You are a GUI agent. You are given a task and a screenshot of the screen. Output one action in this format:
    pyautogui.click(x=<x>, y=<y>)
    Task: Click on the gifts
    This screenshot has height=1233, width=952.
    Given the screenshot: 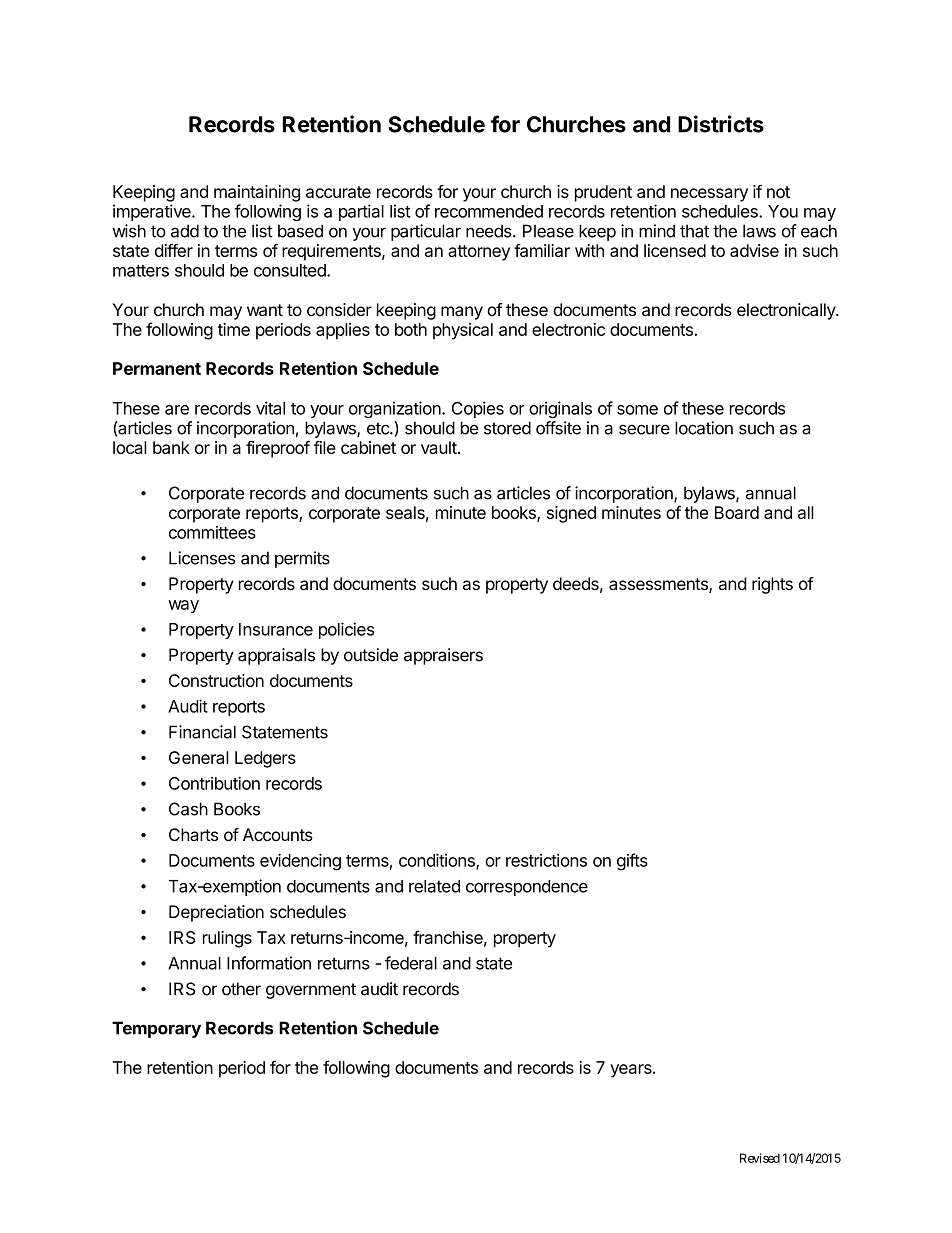 What is the action you would take?
    pyautogui.click(x=632, y=862)
